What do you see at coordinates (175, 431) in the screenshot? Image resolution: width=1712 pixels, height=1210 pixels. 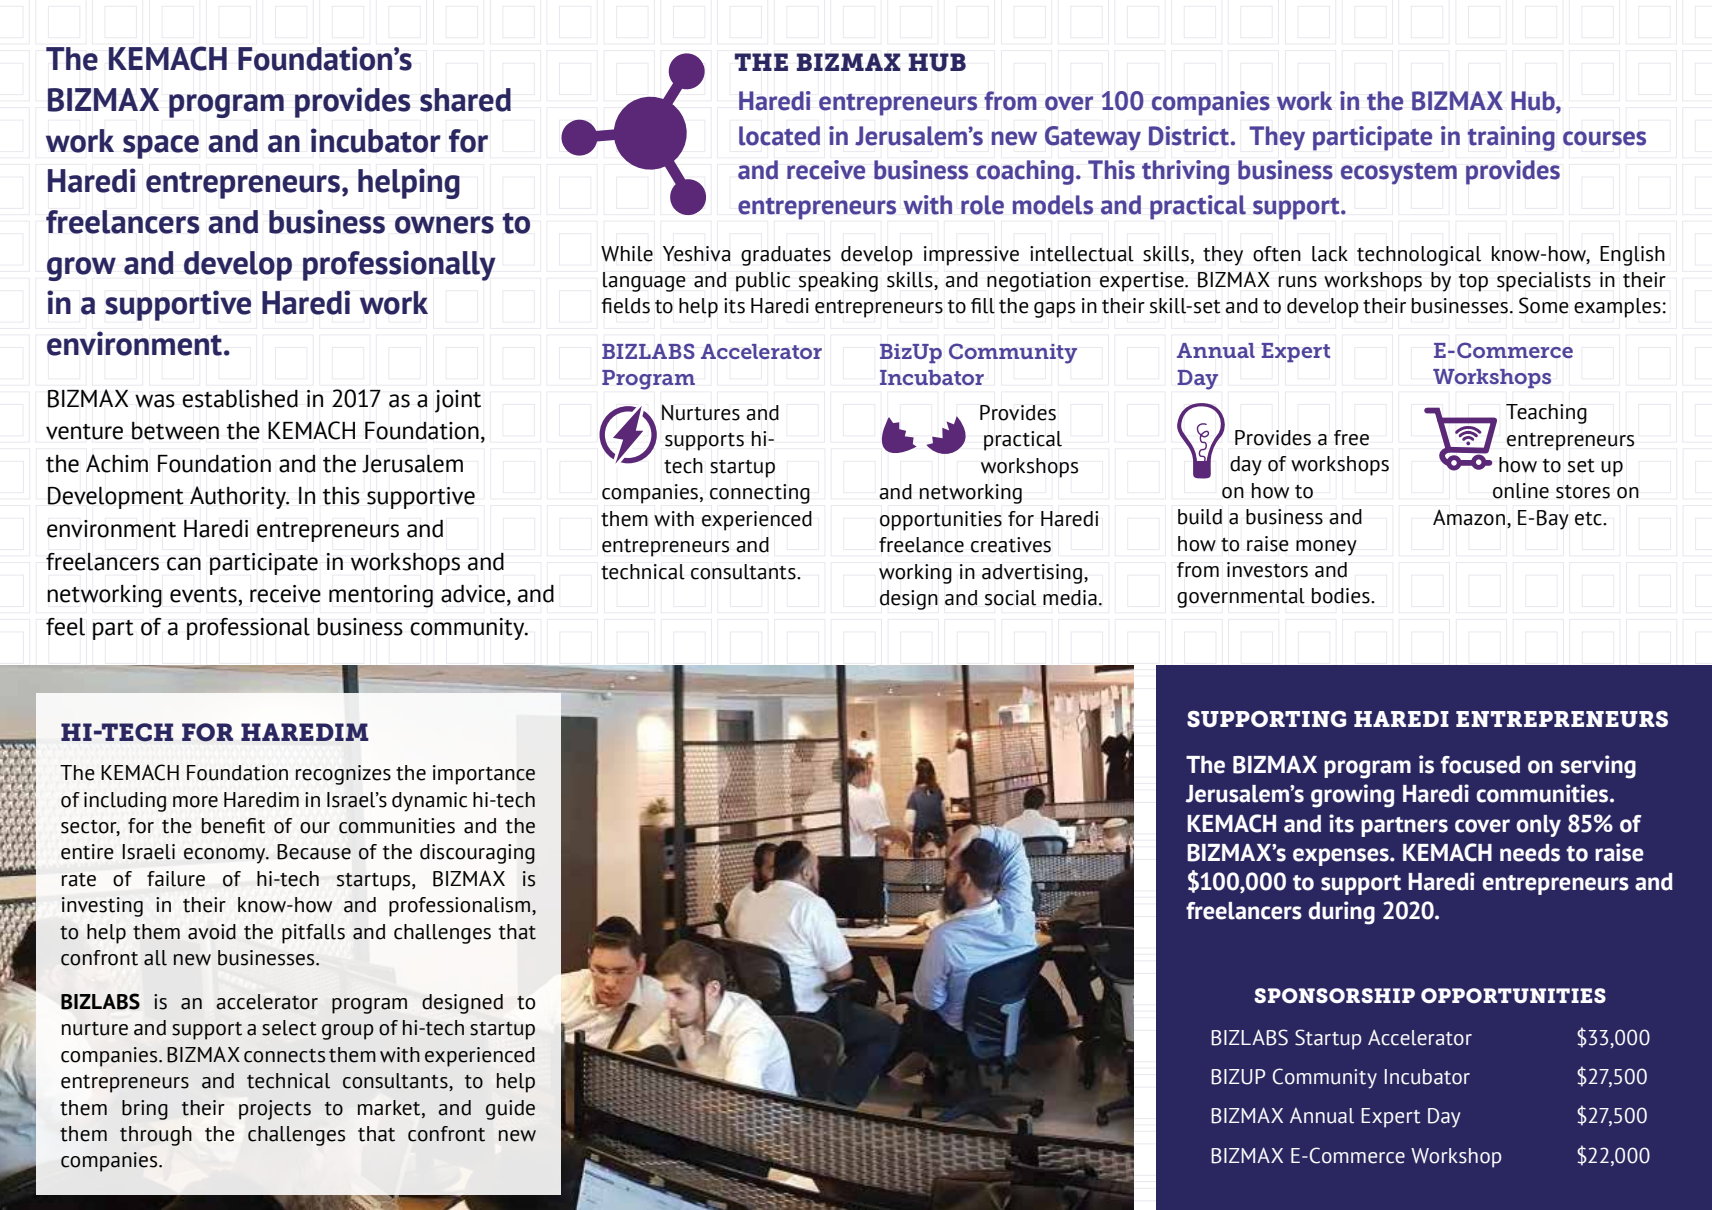 I see `between` at bounding box center [175, 431].
